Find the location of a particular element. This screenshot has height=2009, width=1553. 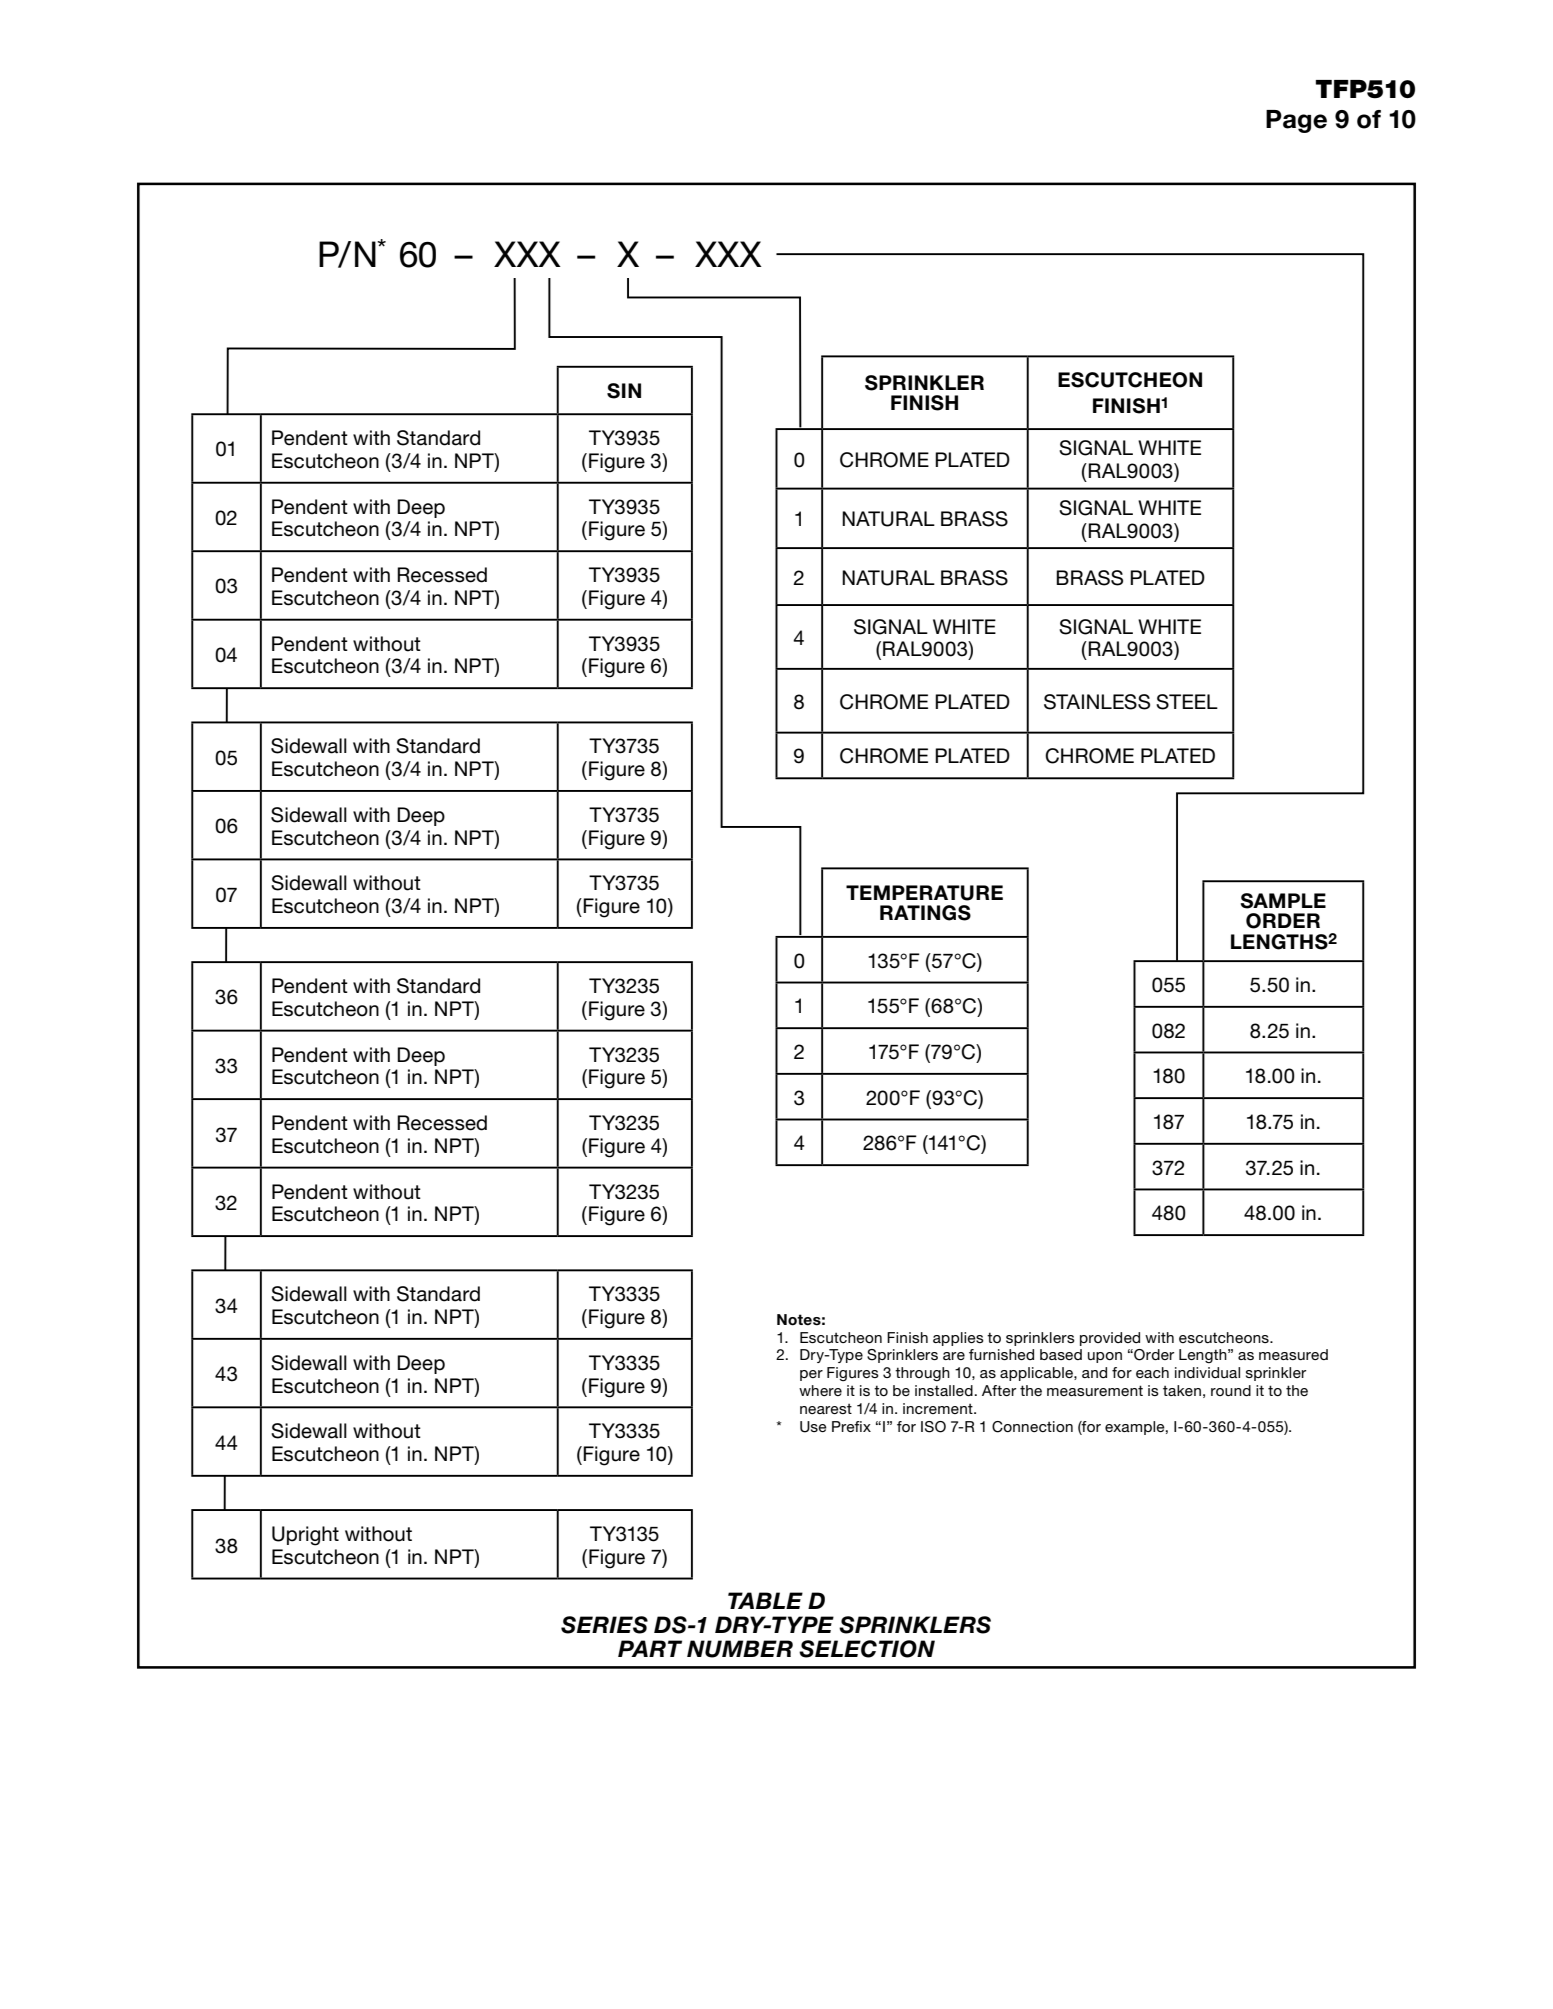

SIN is located at coordinates (624, 391).
